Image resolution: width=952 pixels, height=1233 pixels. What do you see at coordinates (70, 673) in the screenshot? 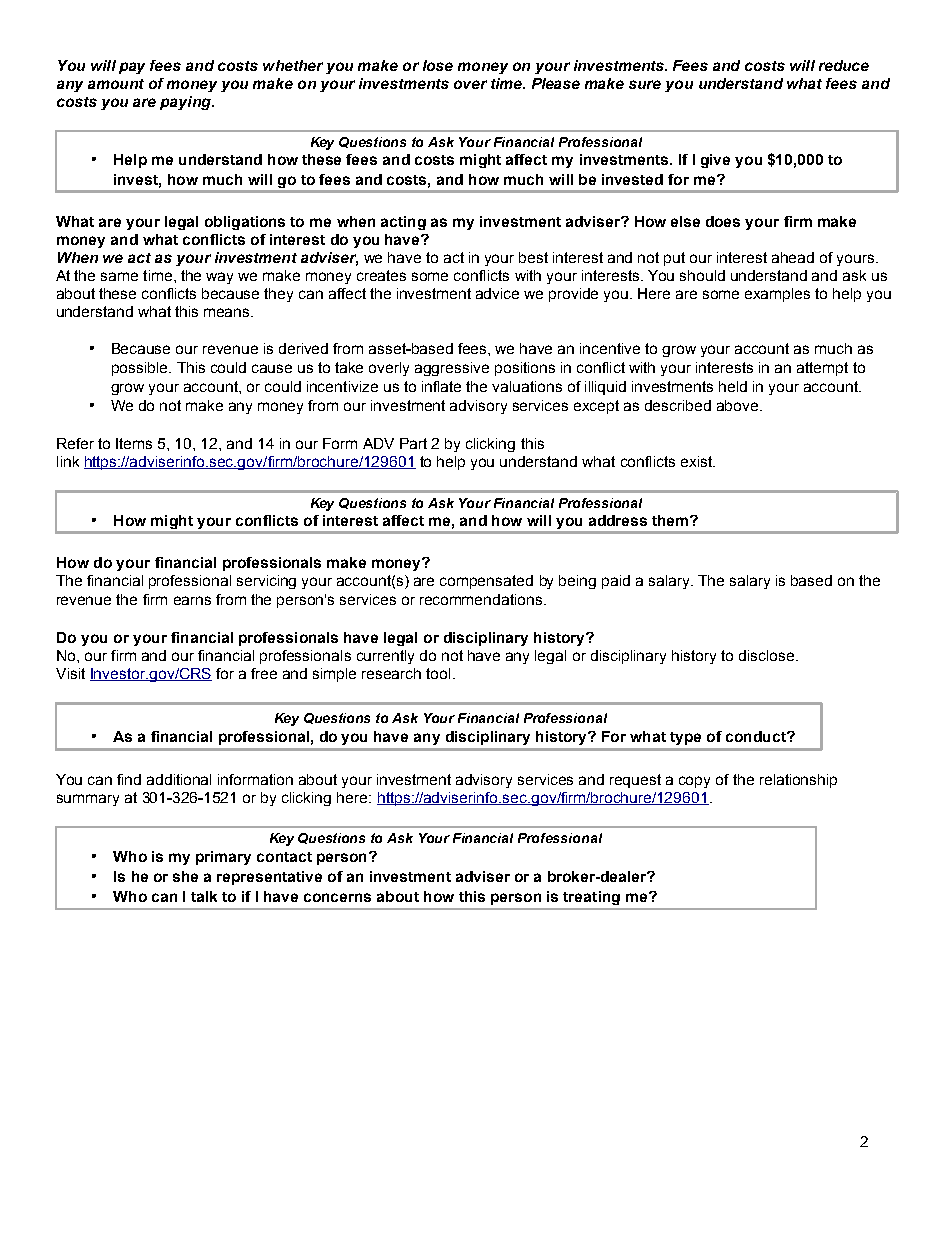
I see `Visit` at bounding box center [70, 673].
